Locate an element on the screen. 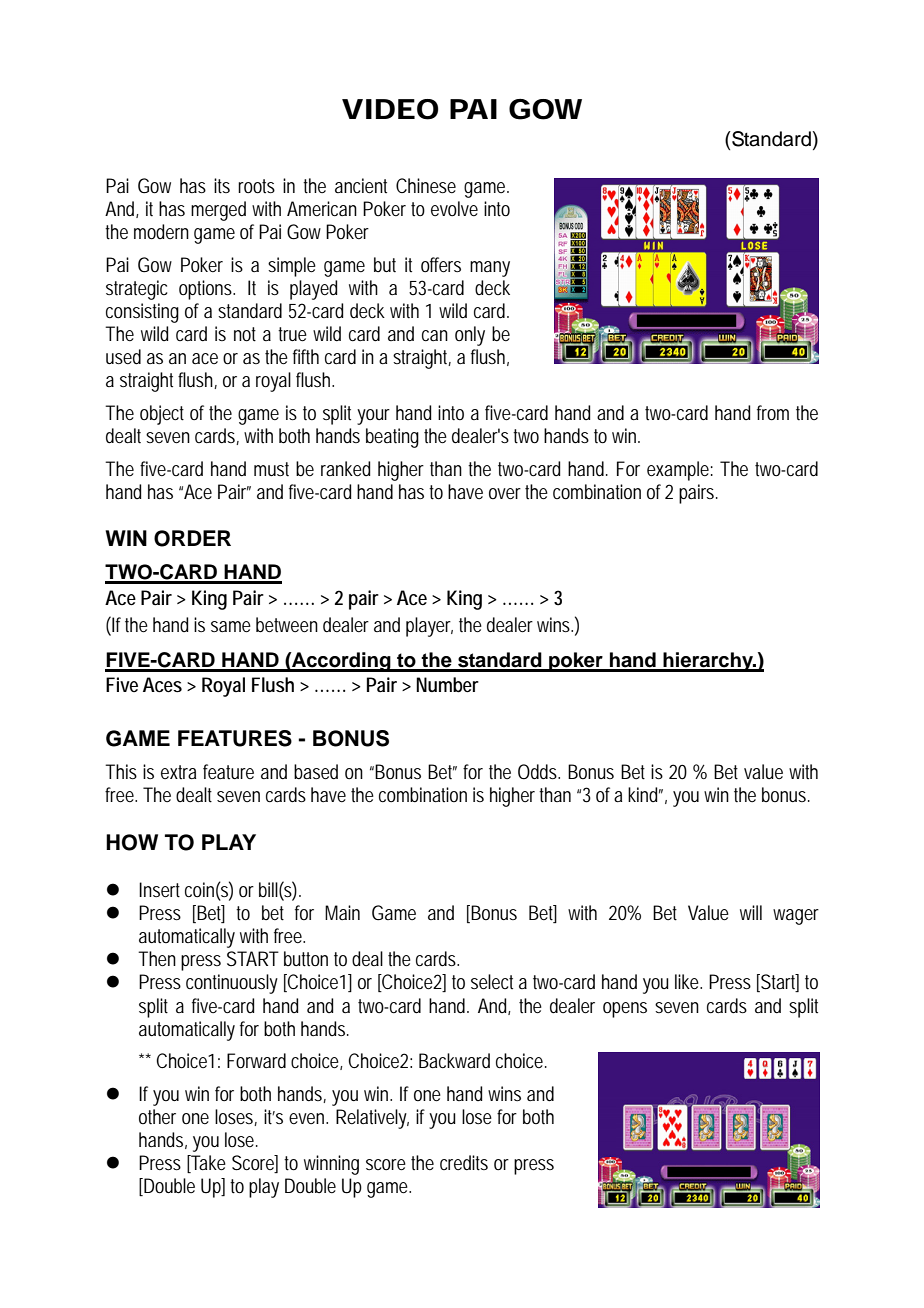 This screenshot has width=924, height=1308. Take is located at coordinates (207, 1164).
